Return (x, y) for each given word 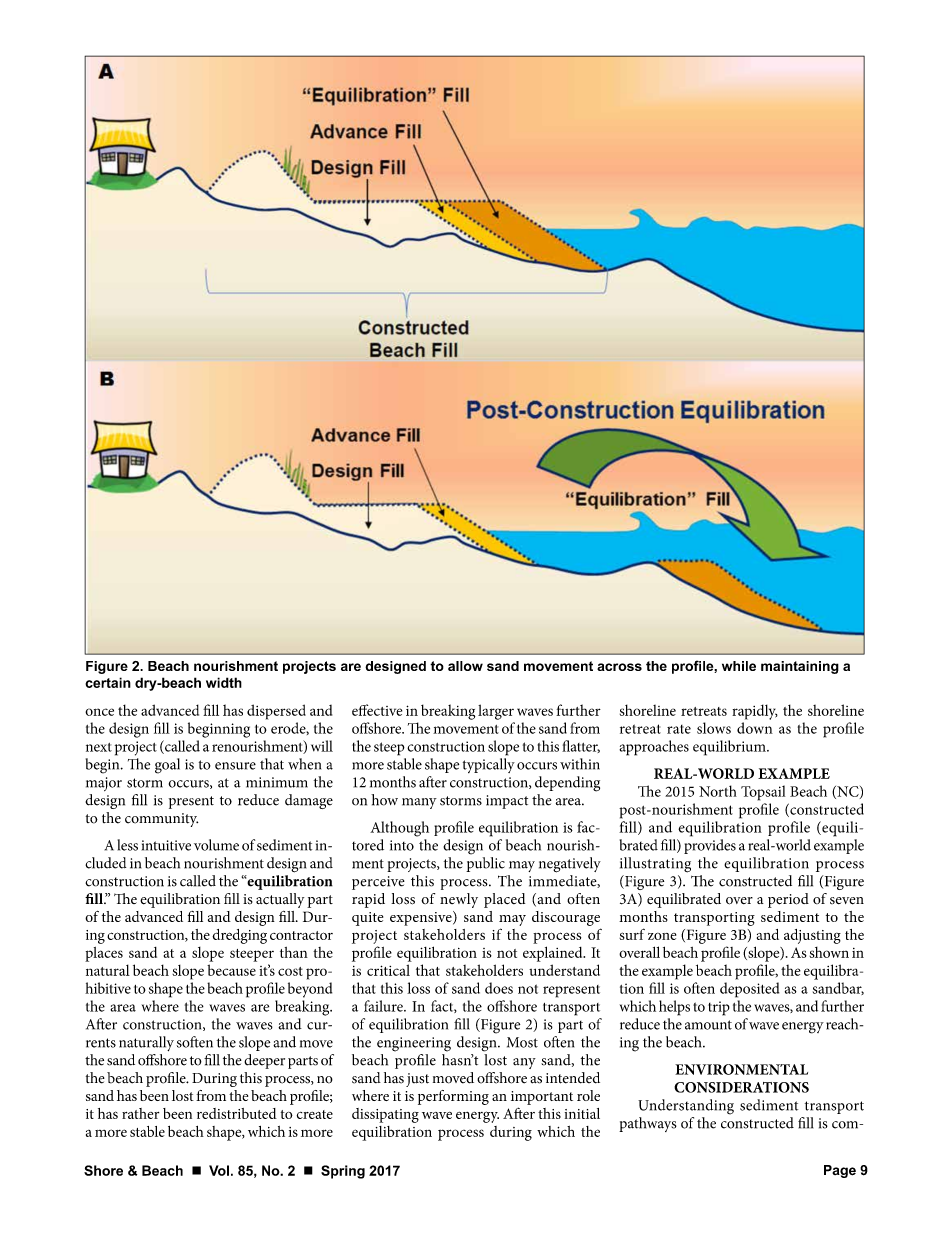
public (485, 864)
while (739, 666)
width (224, 682)
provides (710, 846)
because (231, 970)
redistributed (237, 1113)
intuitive (166, 845)
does (499, 988)
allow (465, 666)
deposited (749, 990)
